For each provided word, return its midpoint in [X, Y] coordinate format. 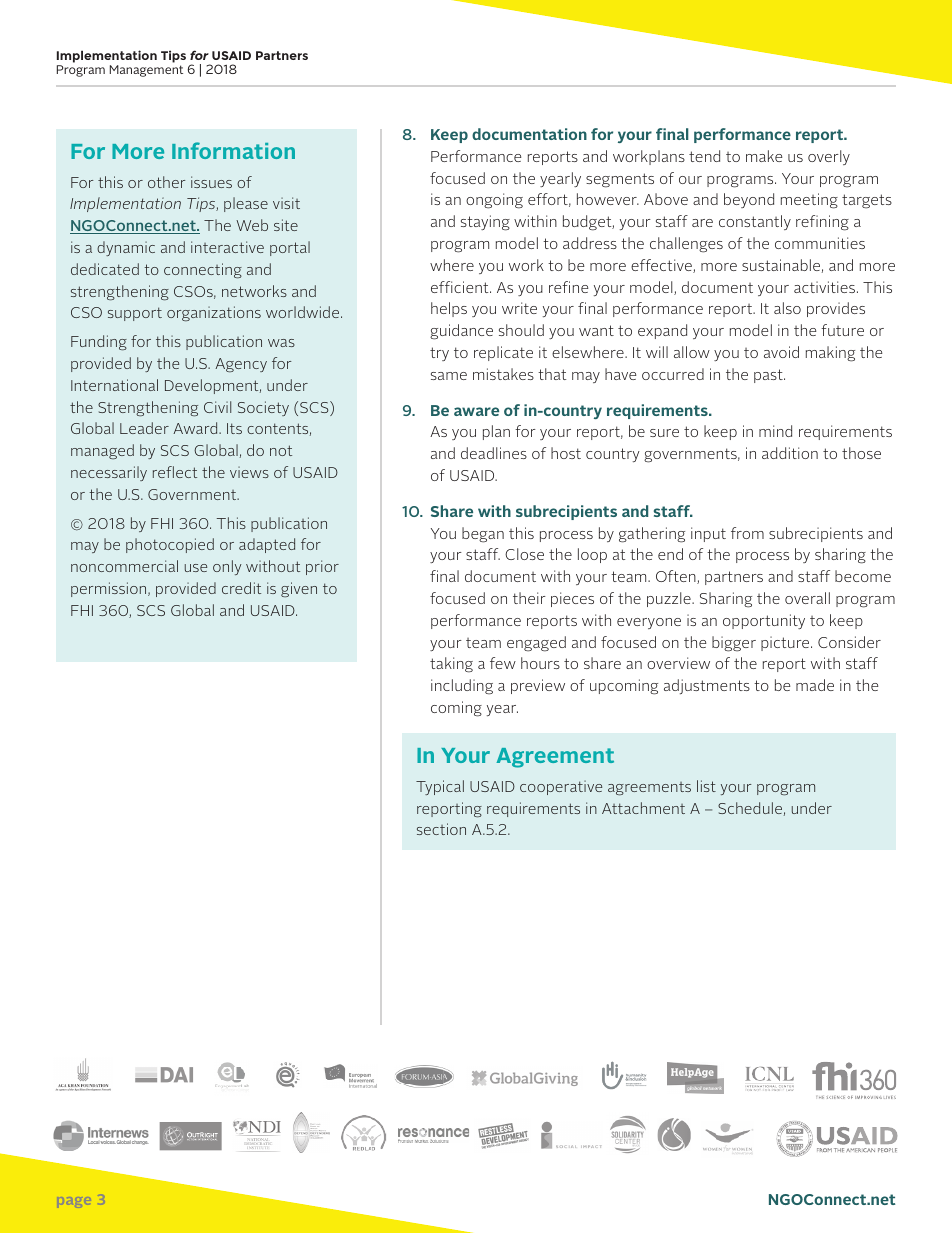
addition [790, 453]
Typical [440, 787]
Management [146, 71]
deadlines [494, 453]
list [706, 786]
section [441, 829]
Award [196, 428]
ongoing [494, 201]
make [764, 156]
